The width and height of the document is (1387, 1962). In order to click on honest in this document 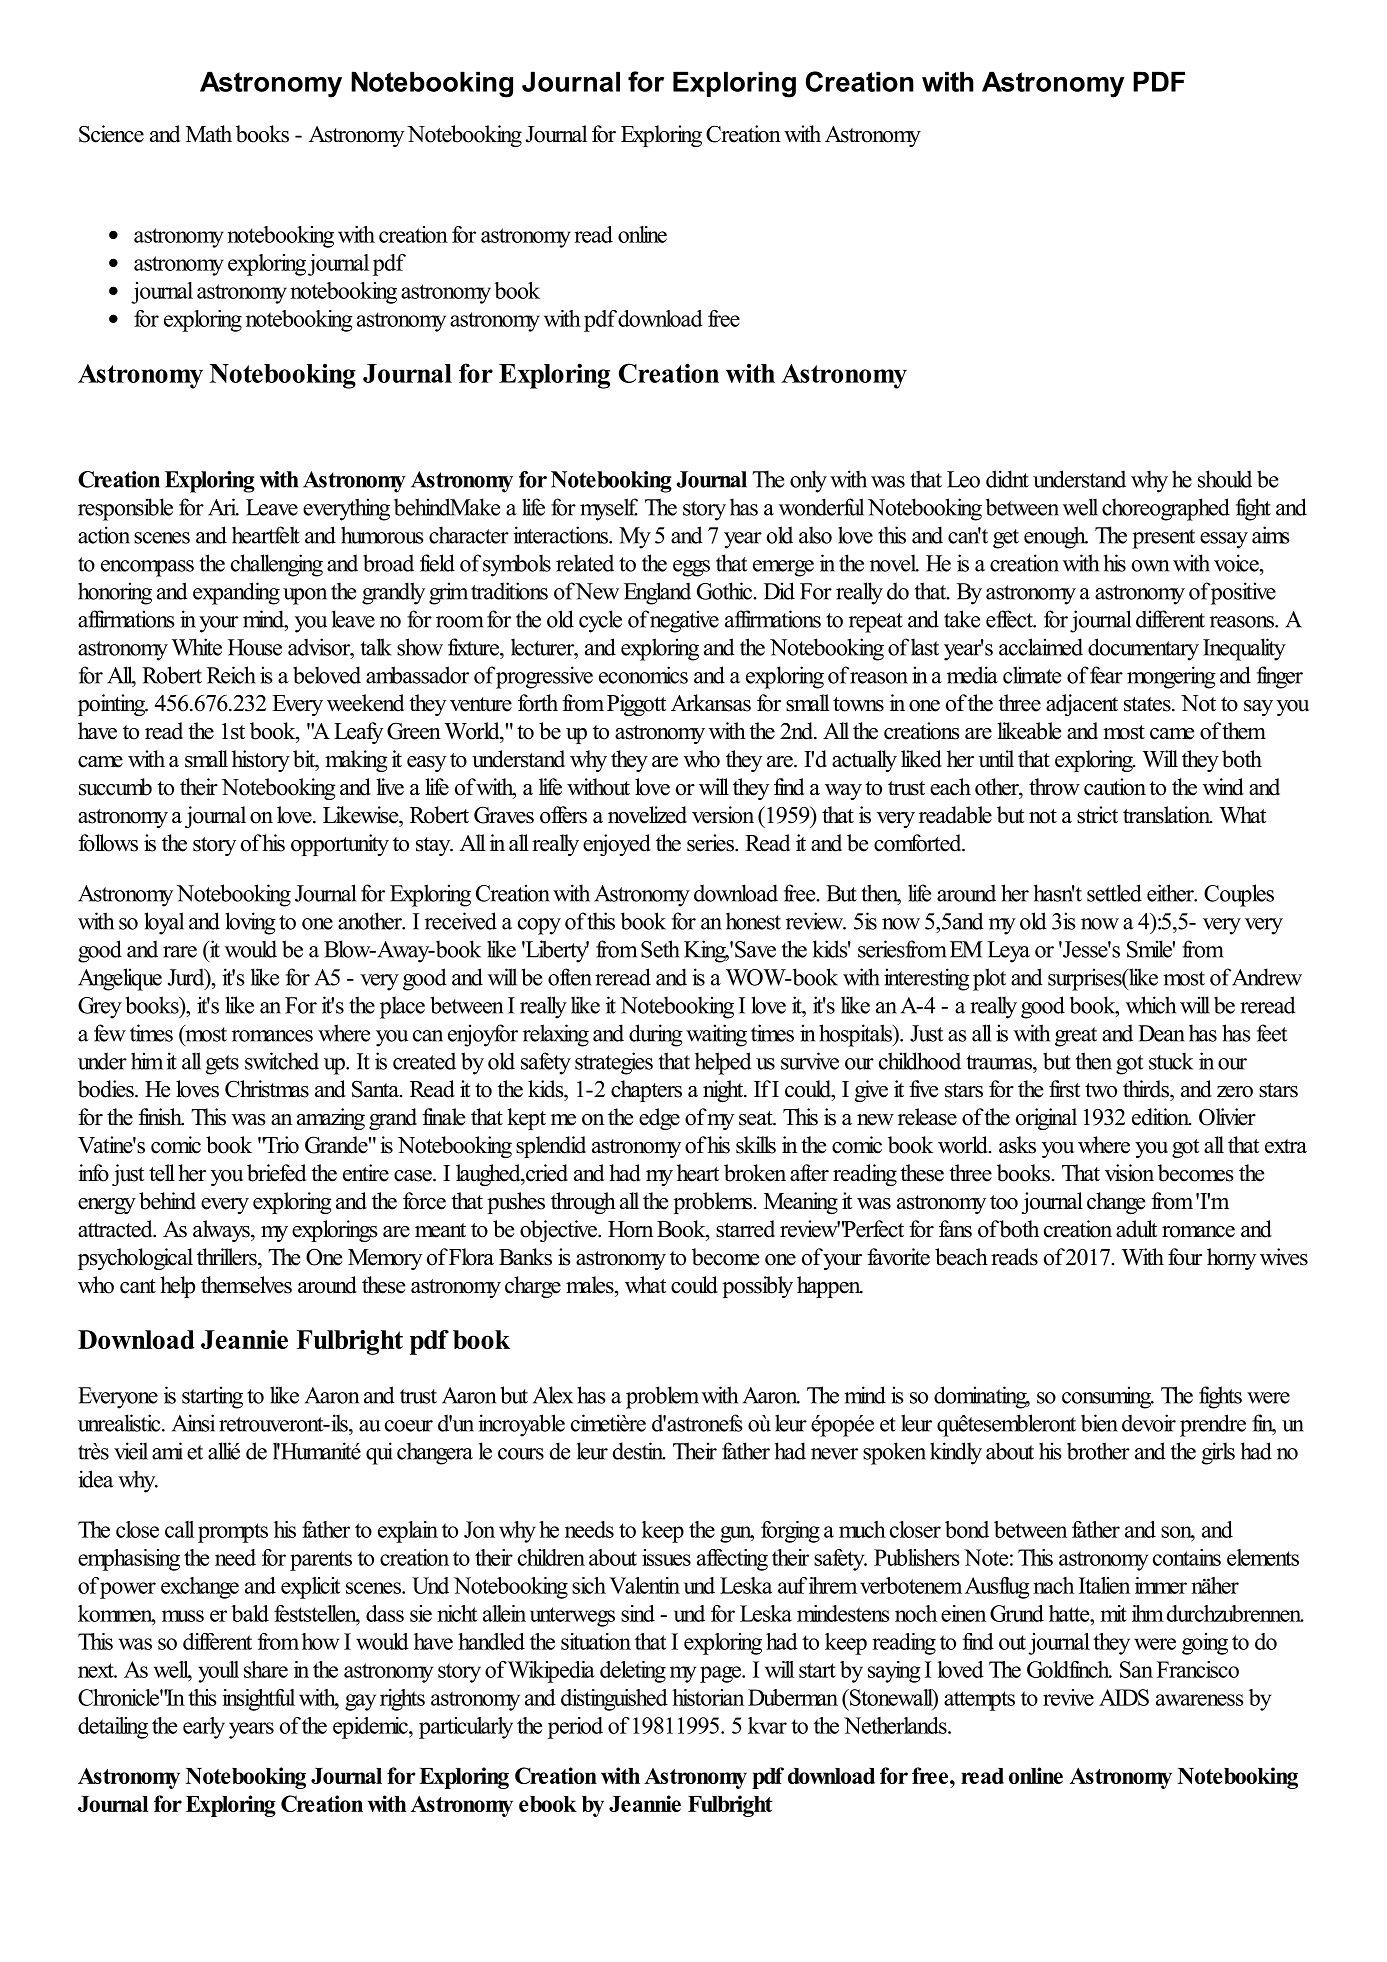, I will do `click(753, 921)`.
